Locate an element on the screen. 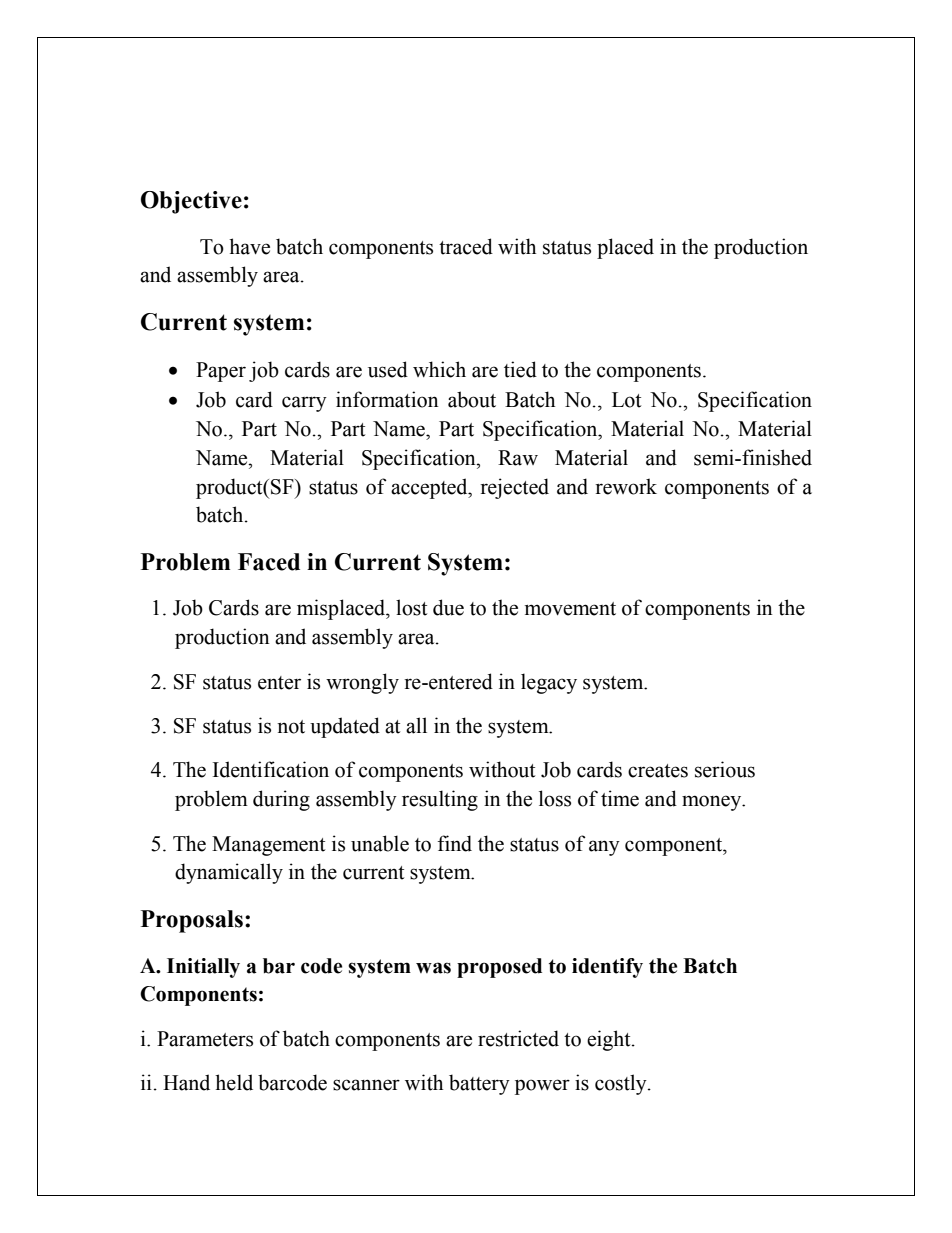 The width and height of the screenshot is (952, 1233). costly is located at coordinates (622, 1084).
